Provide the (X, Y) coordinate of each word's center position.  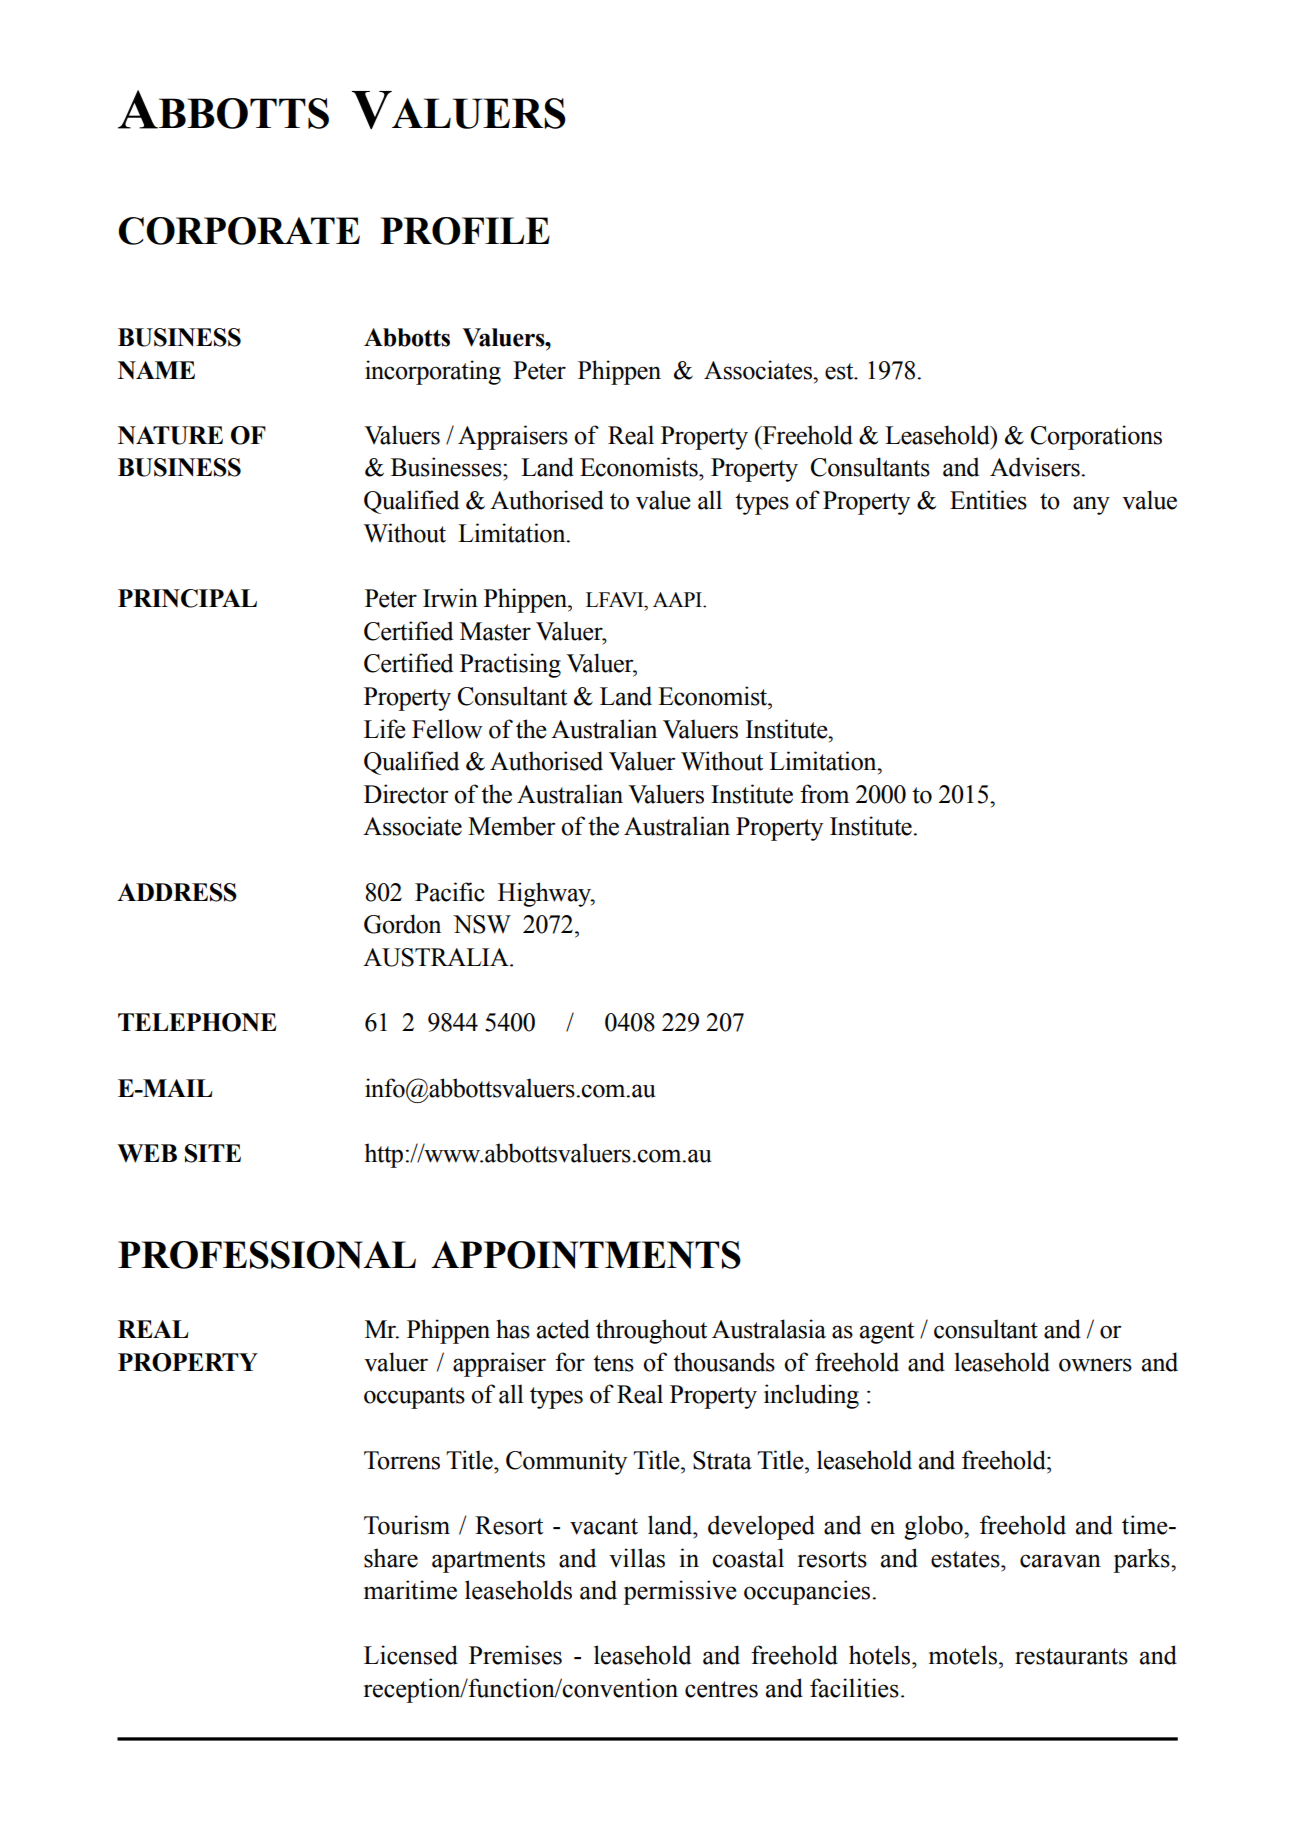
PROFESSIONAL (267, 1255)
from (824, 794)
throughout (651, 1331)
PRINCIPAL (187, 598)
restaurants (1071, 1656)
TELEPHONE (197, 1022)
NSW (482, 924)
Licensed (411, 1655)
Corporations (1096, 437)
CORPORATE (239, 231)
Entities (988, 500)
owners (1095, 1365)
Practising (510, 665)
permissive (680, 1592)
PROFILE (465, 231)
